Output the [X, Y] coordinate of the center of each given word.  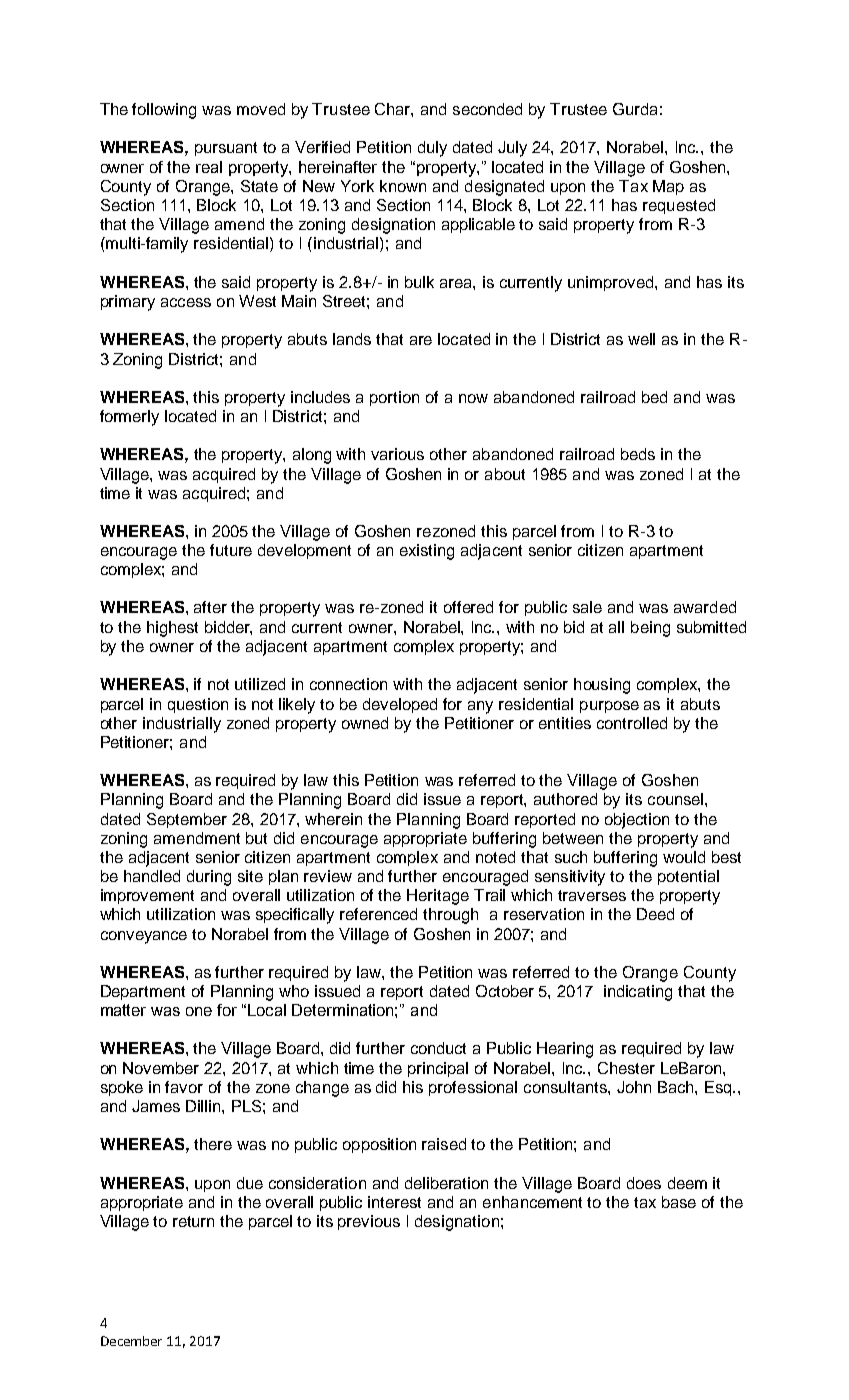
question [198, 705]
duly [432, 149]
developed [400, 705]
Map [668, 187]
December [131, 1341]
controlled [632, 723]
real [209, 167]
